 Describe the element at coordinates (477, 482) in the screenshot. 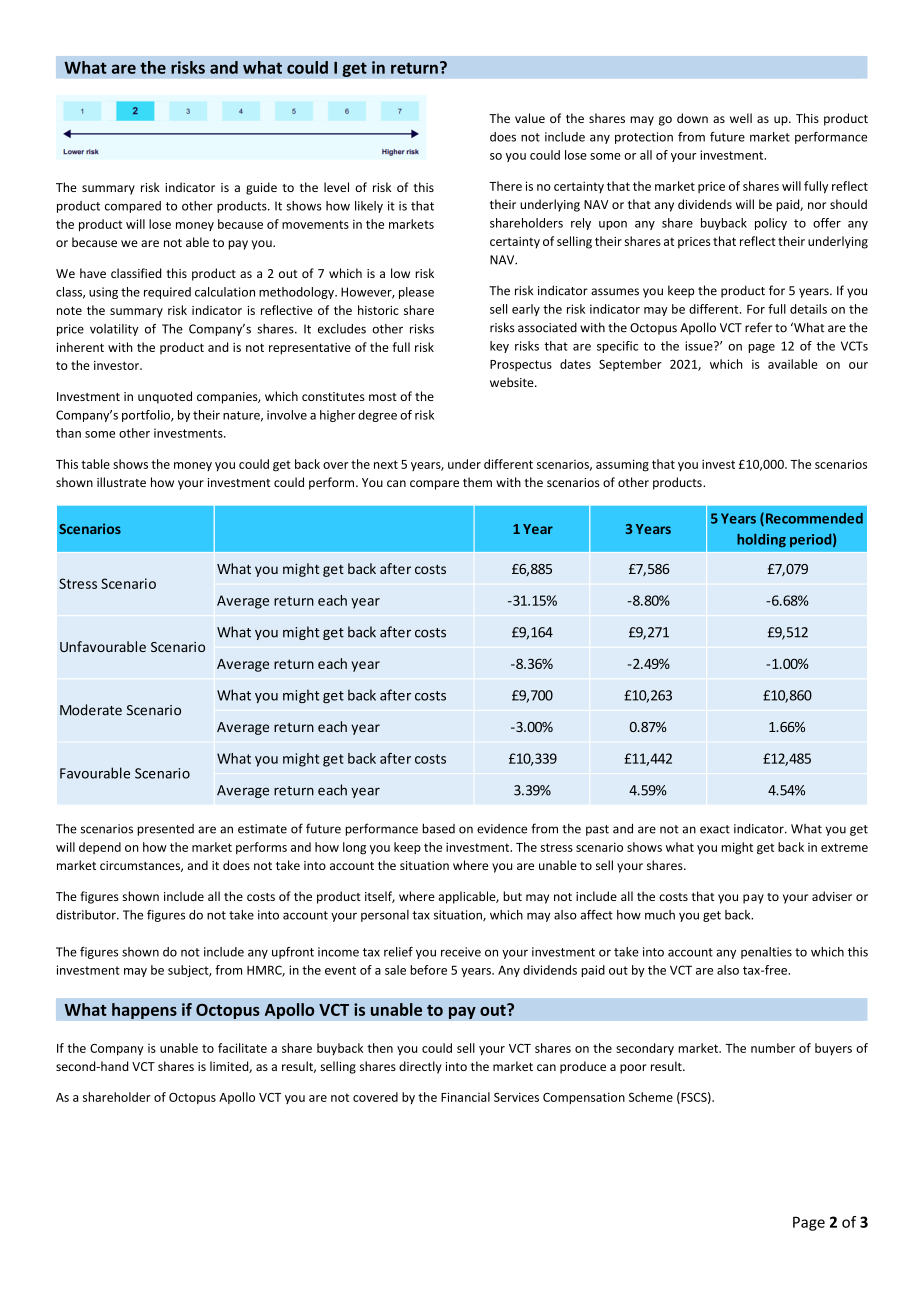

I see `them` at that location.
